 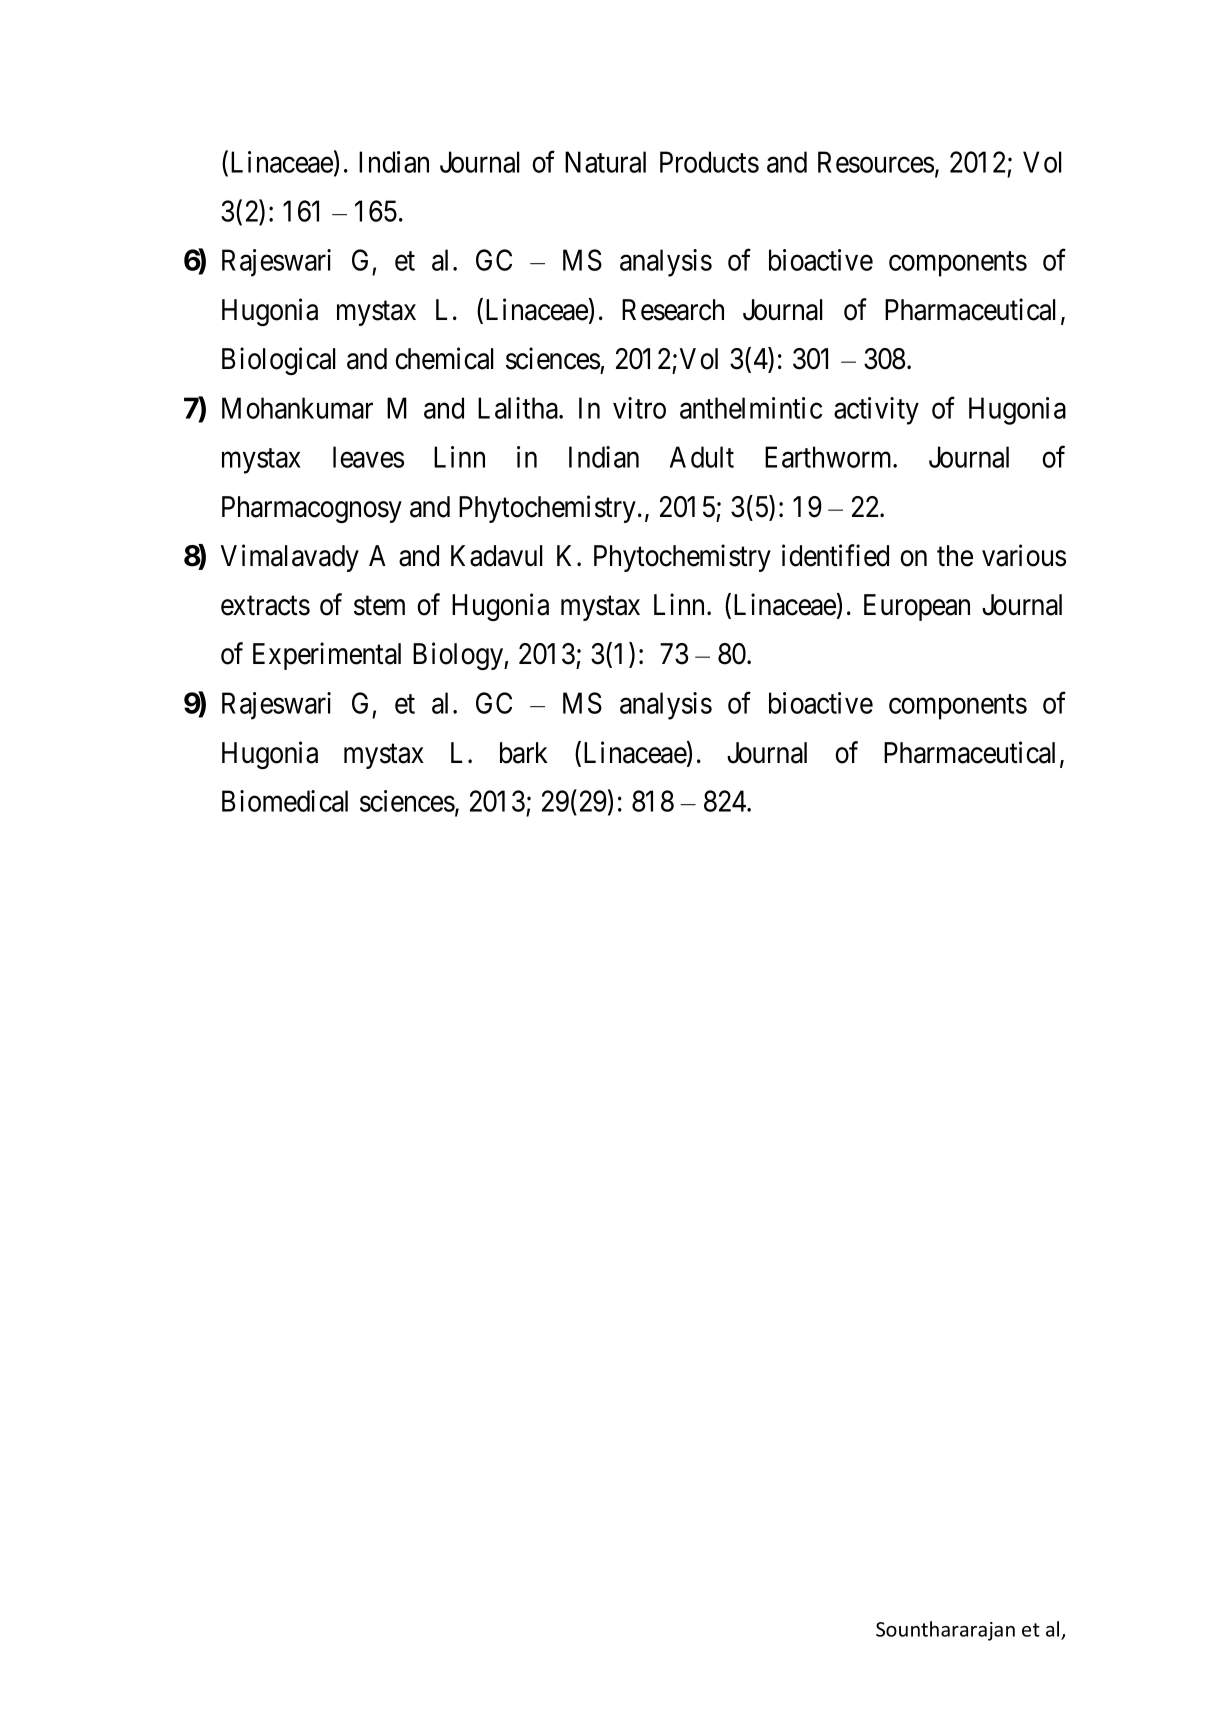 What do you see at coordinates (876, 411) in the screenshot?
I see `activity` at bounding box center [876, 411].
